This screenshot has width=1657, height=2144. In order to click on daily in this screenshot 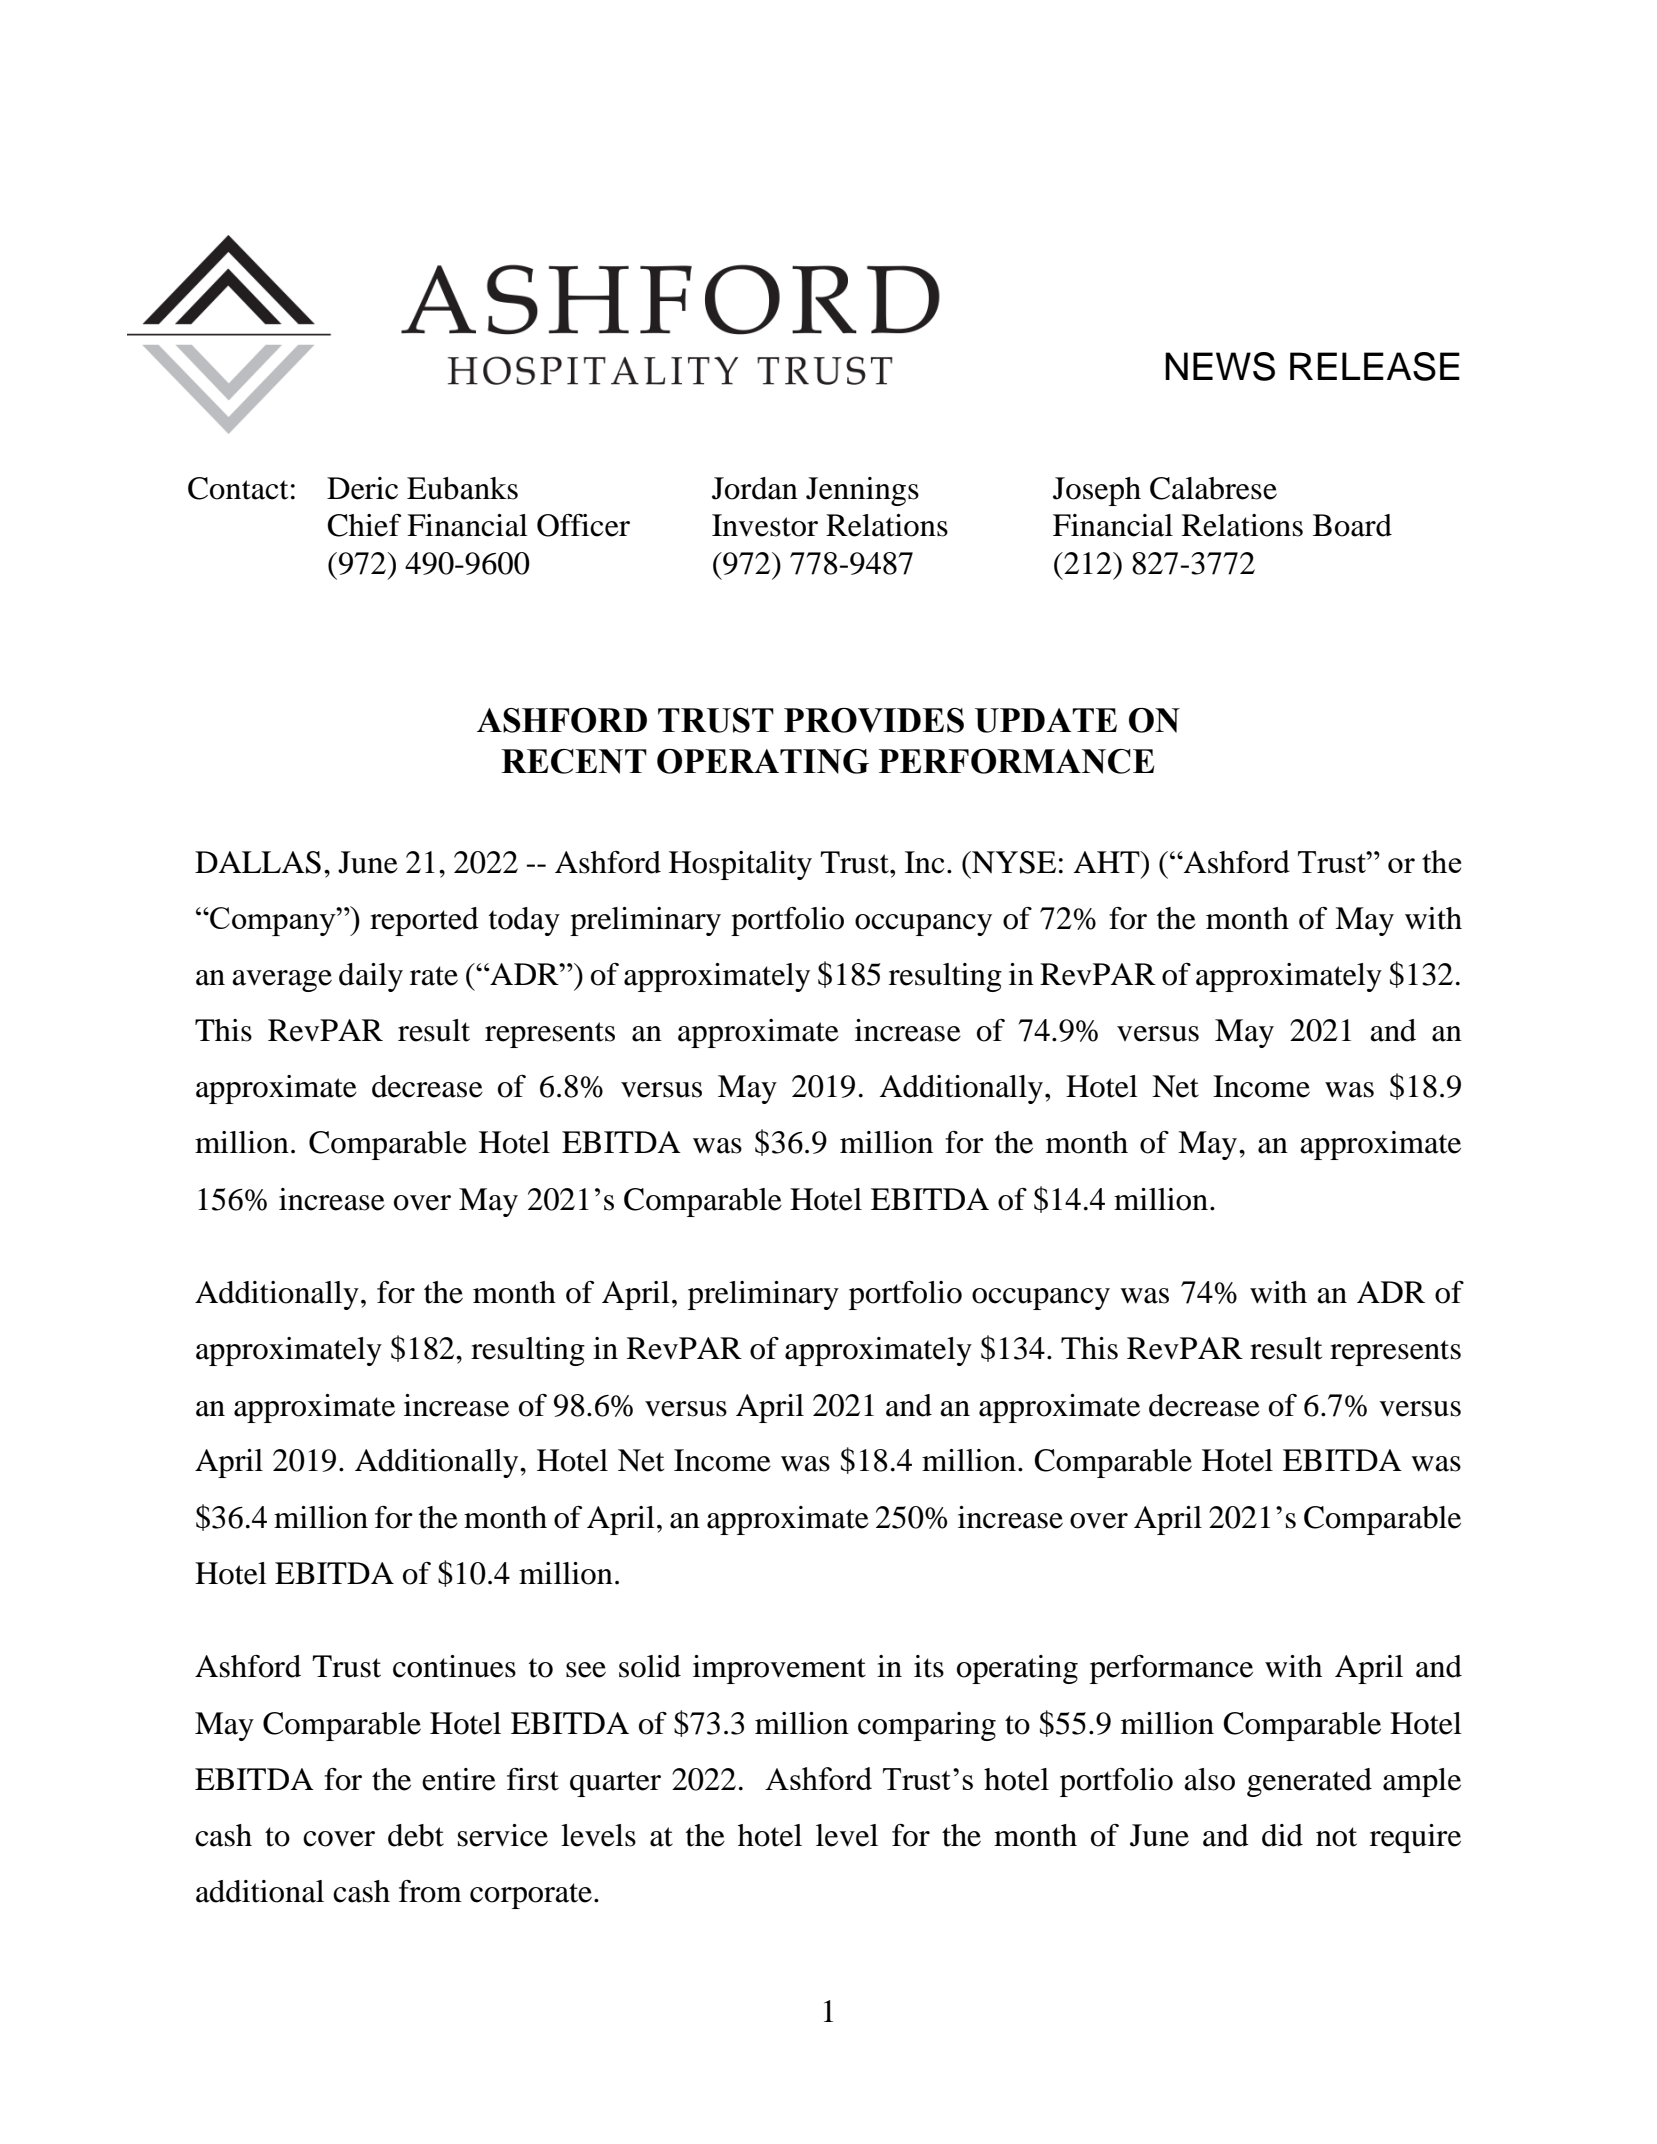, I will do `click(371, 977)`.
